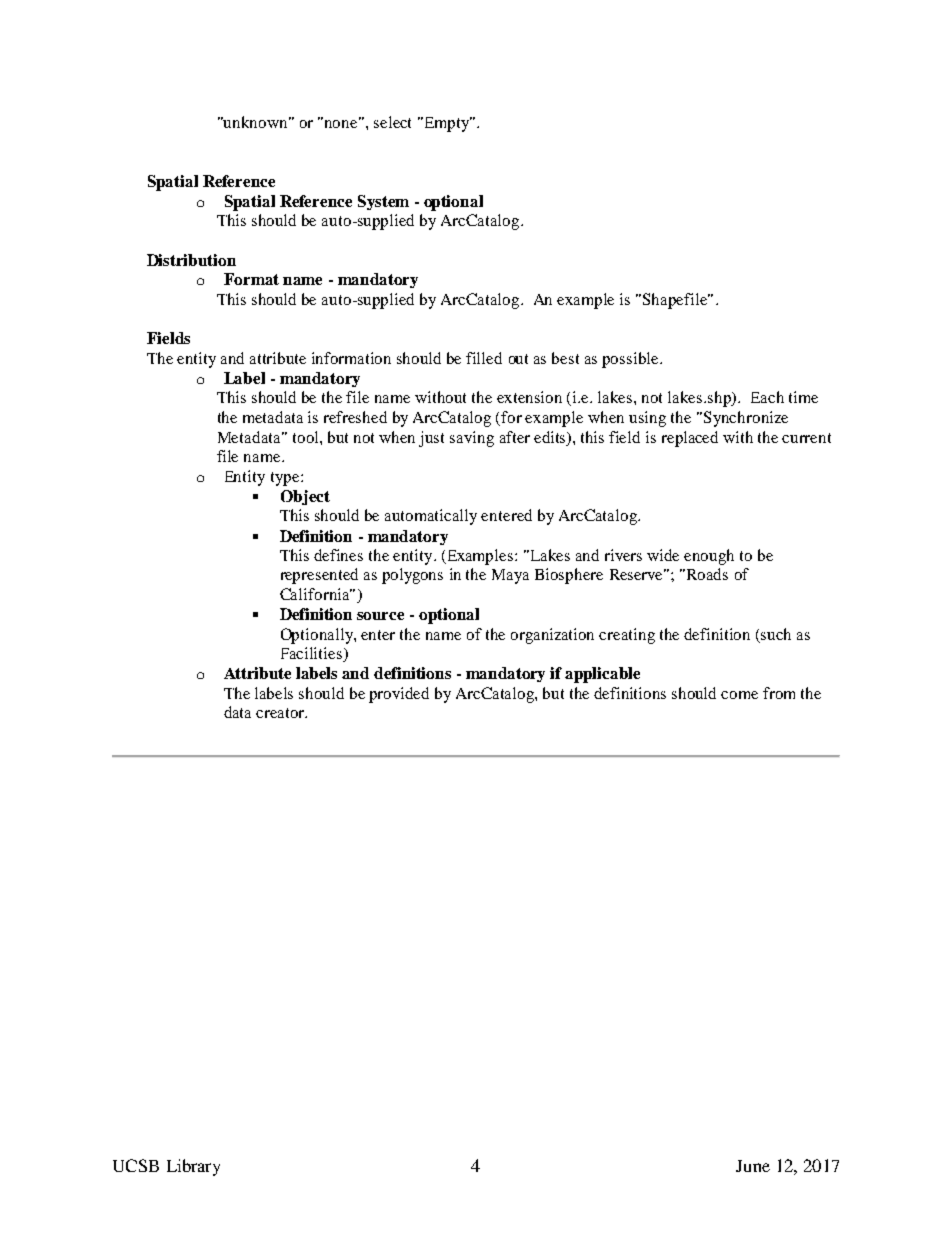 This screenshot has width=952, height=1233. I want to click on possible, so click(631, 360).
